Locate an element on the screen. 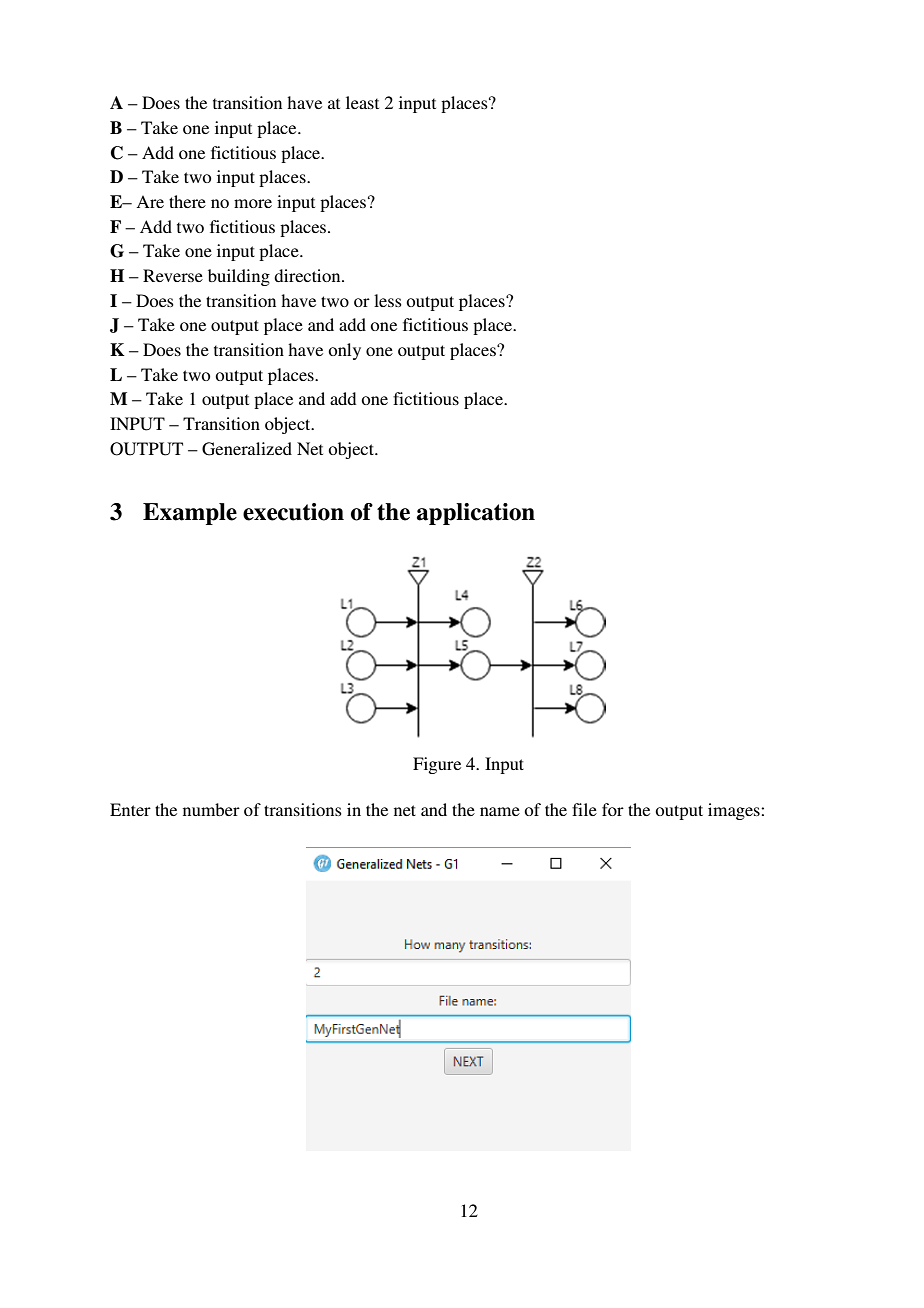  building is located at coordinates (239, 277).
